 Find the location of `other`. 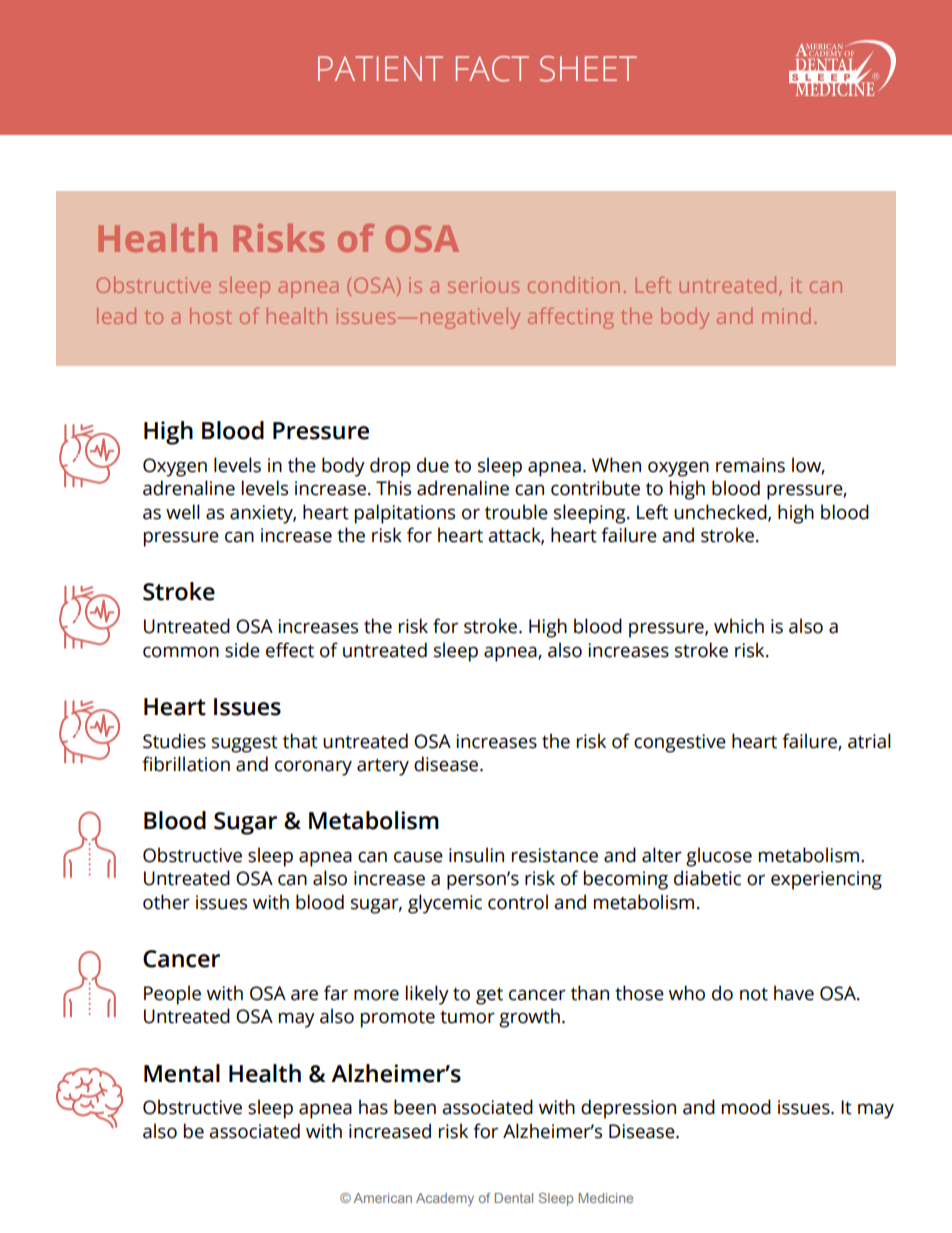

other is located at coordinates (166, 902).
